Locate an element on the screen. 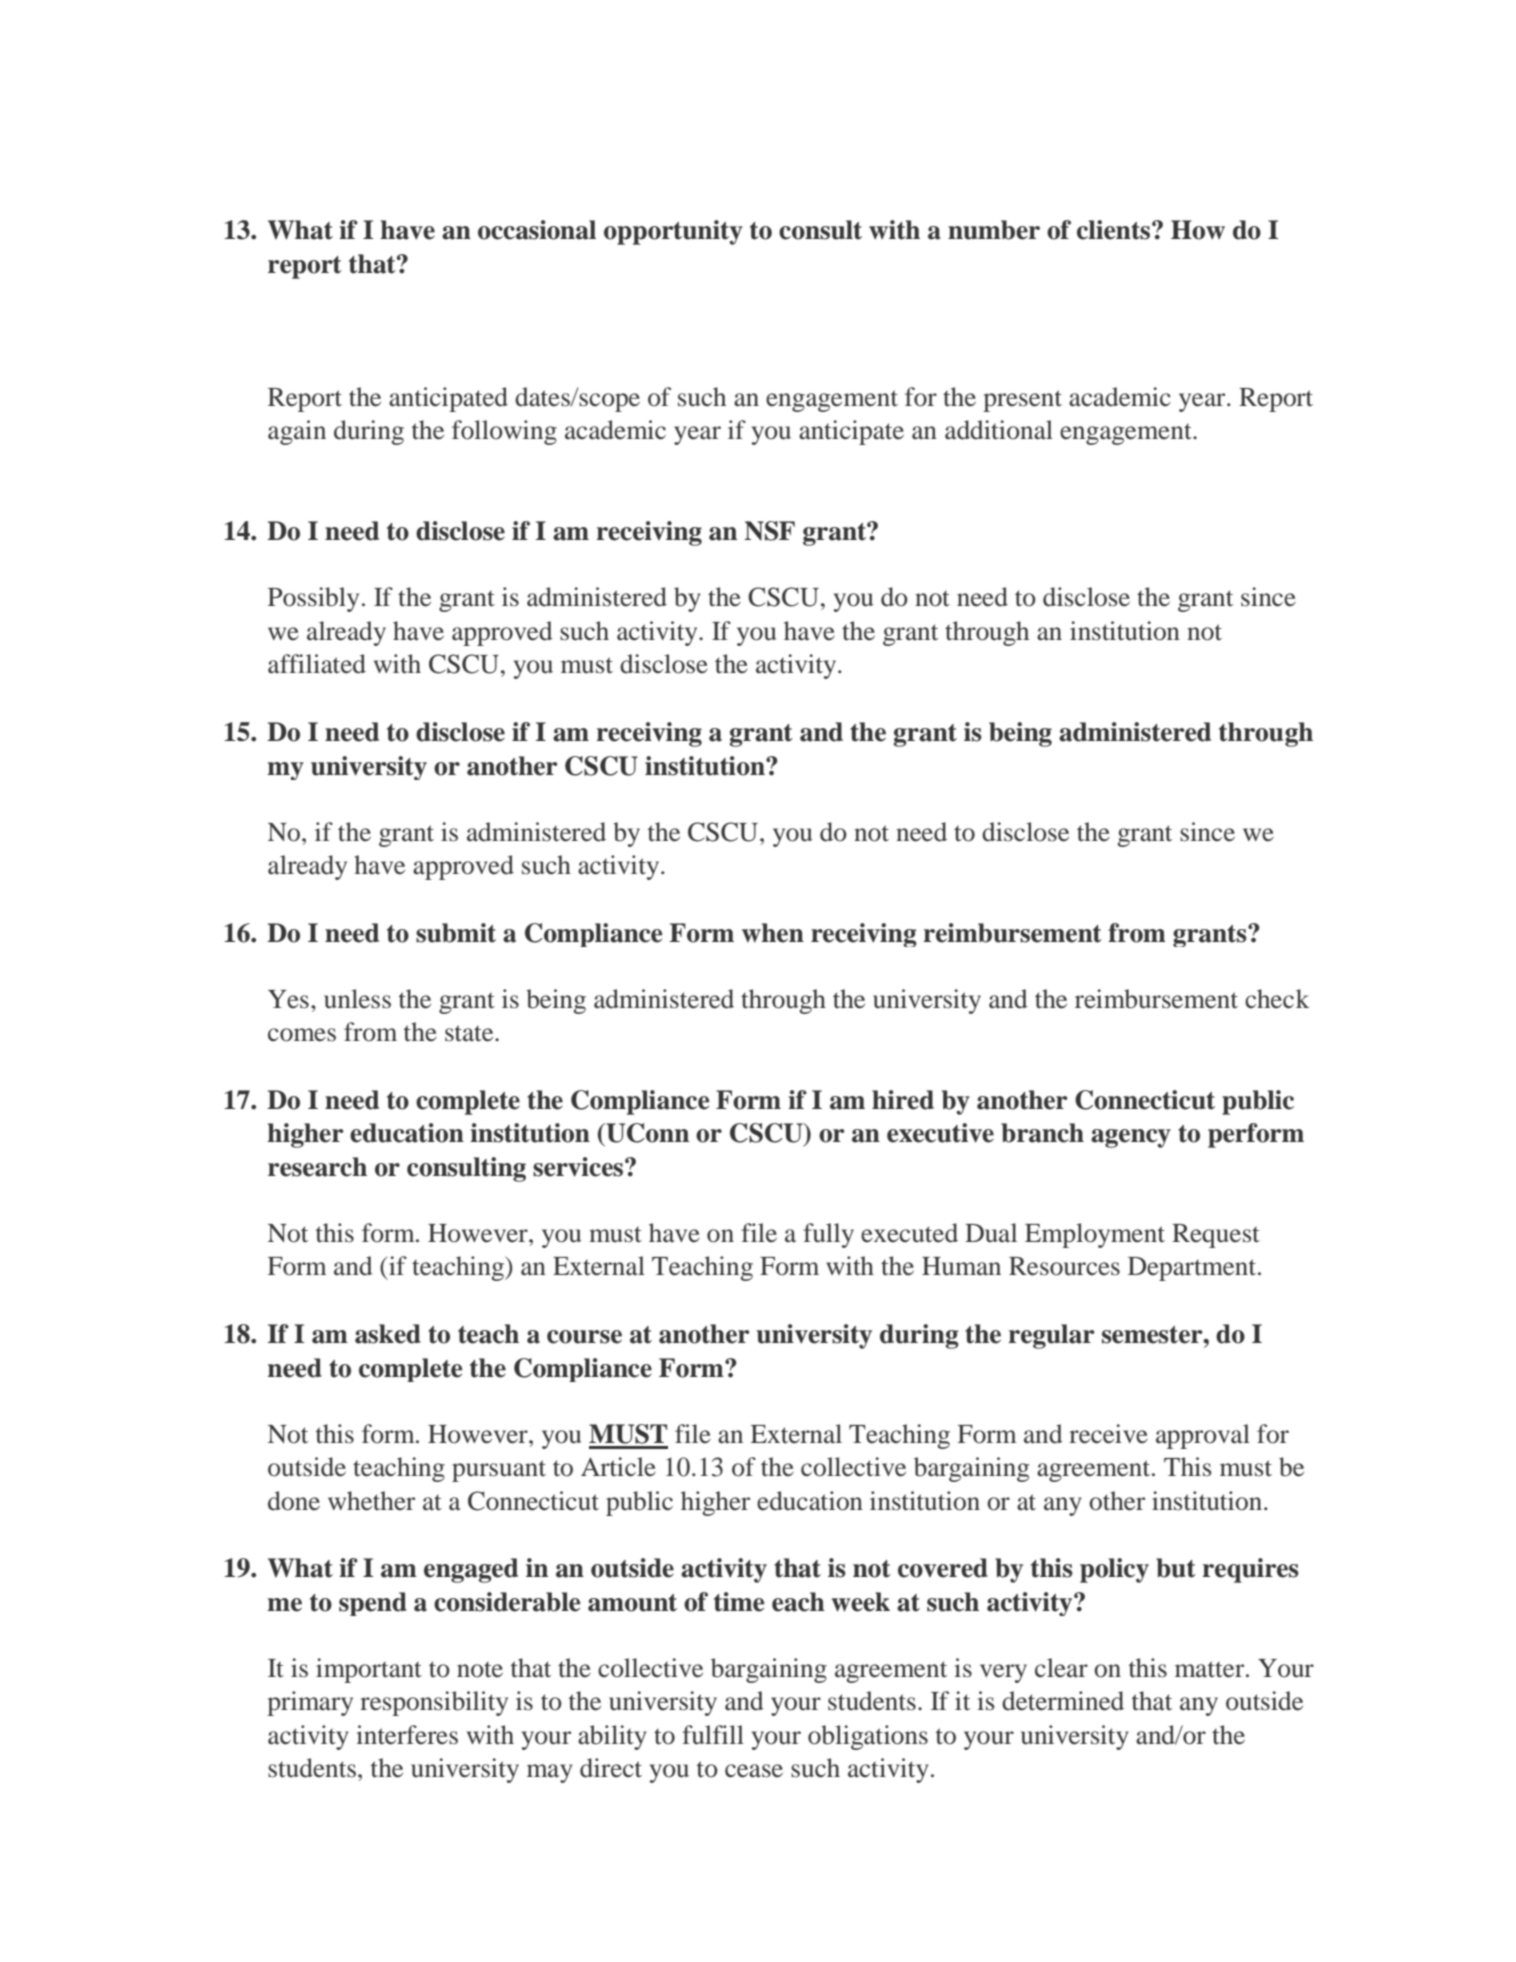 The width and height of the screenshot is (1516, 1962). opportunity is located at coordinates (673, 232).
